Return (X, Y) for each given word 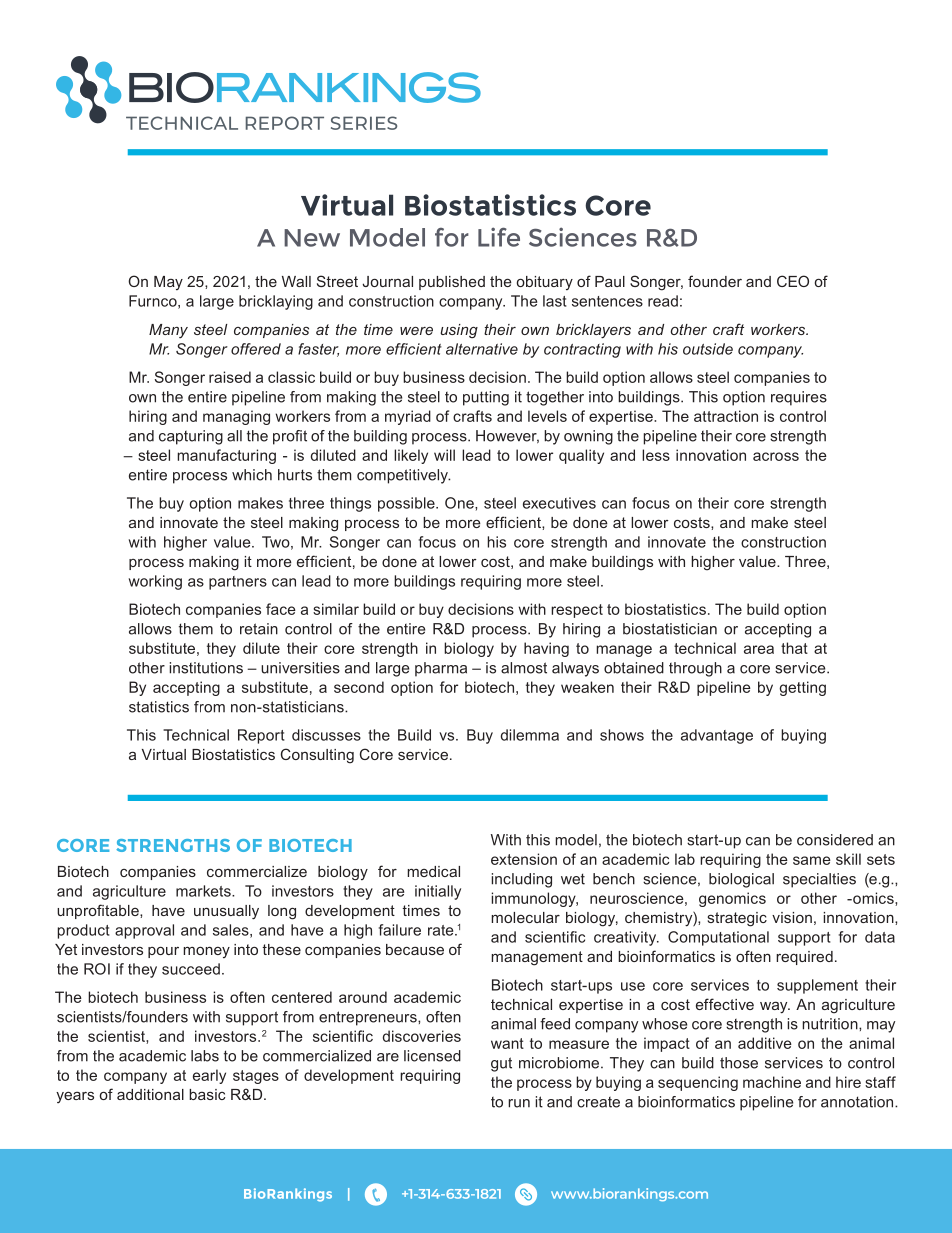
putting (486, 398)
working (155, 582)
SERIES (364, 123)
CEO (793, 281)
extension (524, 859)
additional (150, 1094)
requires (799, 398)
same (812, 860)
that (794, 648)
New (312, 238)
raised (230, 377)
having (546, 649)
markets (204, 891)
